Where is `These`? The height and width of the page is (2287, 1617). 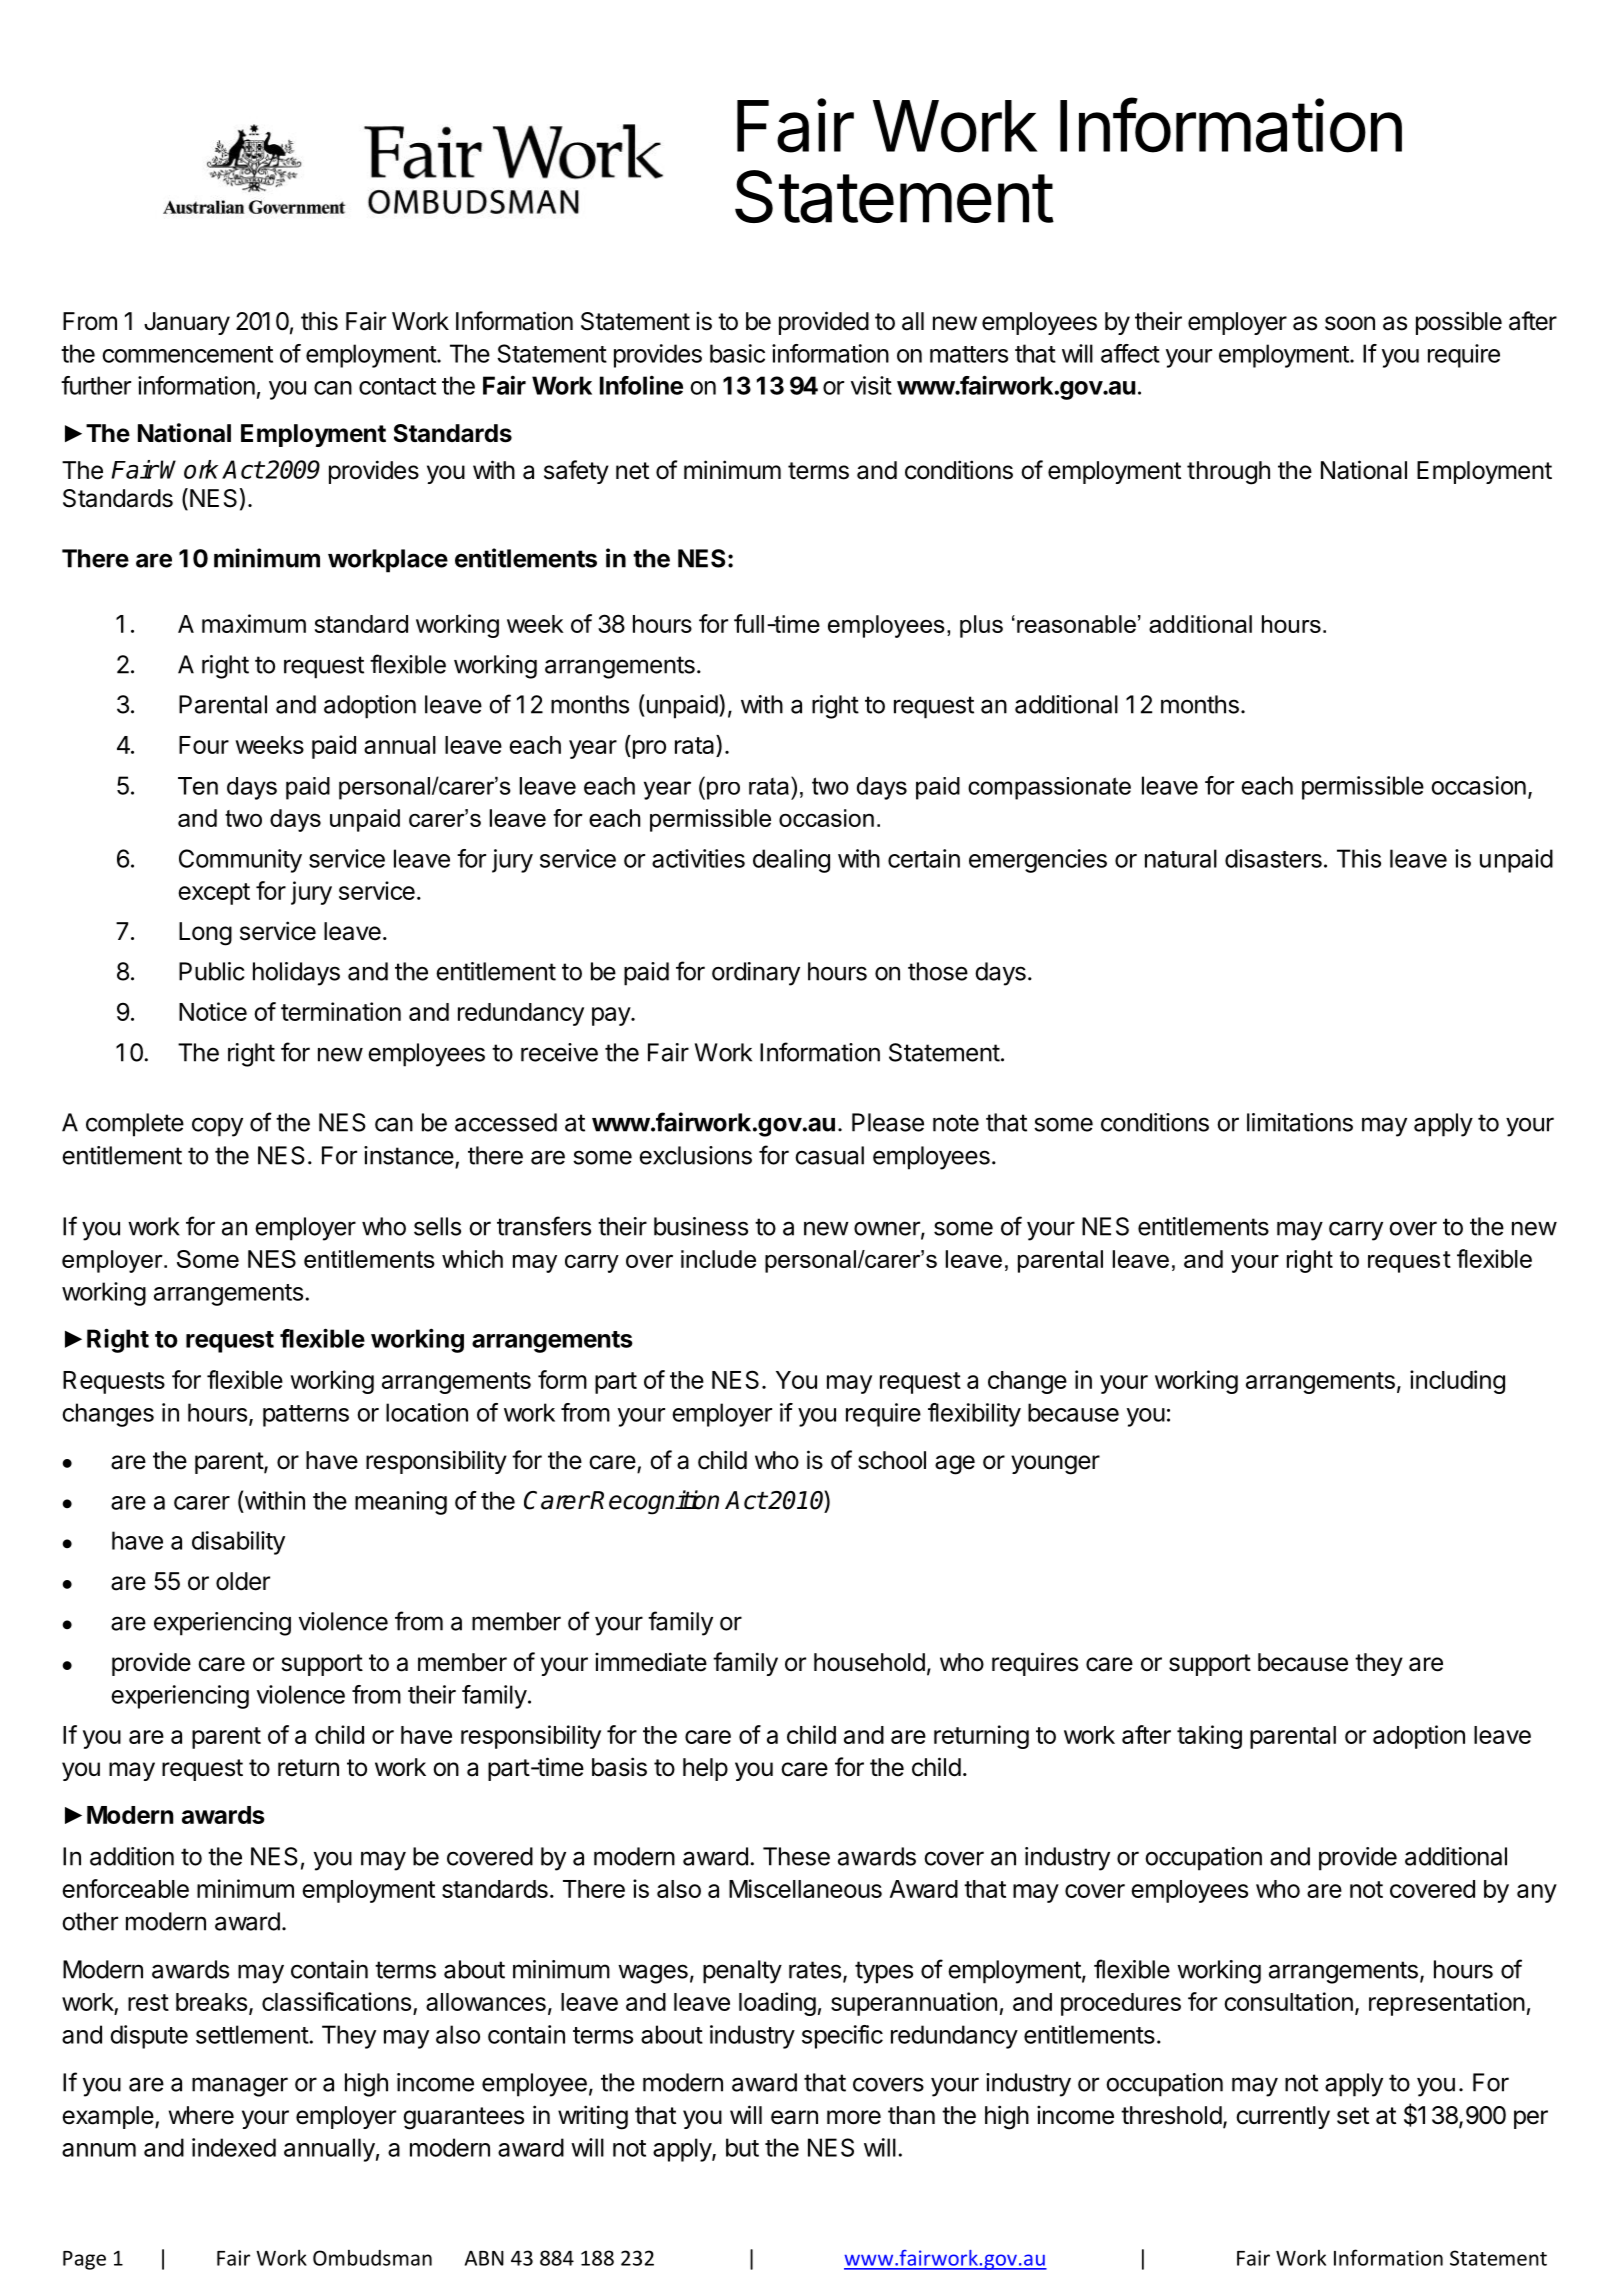 These is located at coordinates (796, 1856).
